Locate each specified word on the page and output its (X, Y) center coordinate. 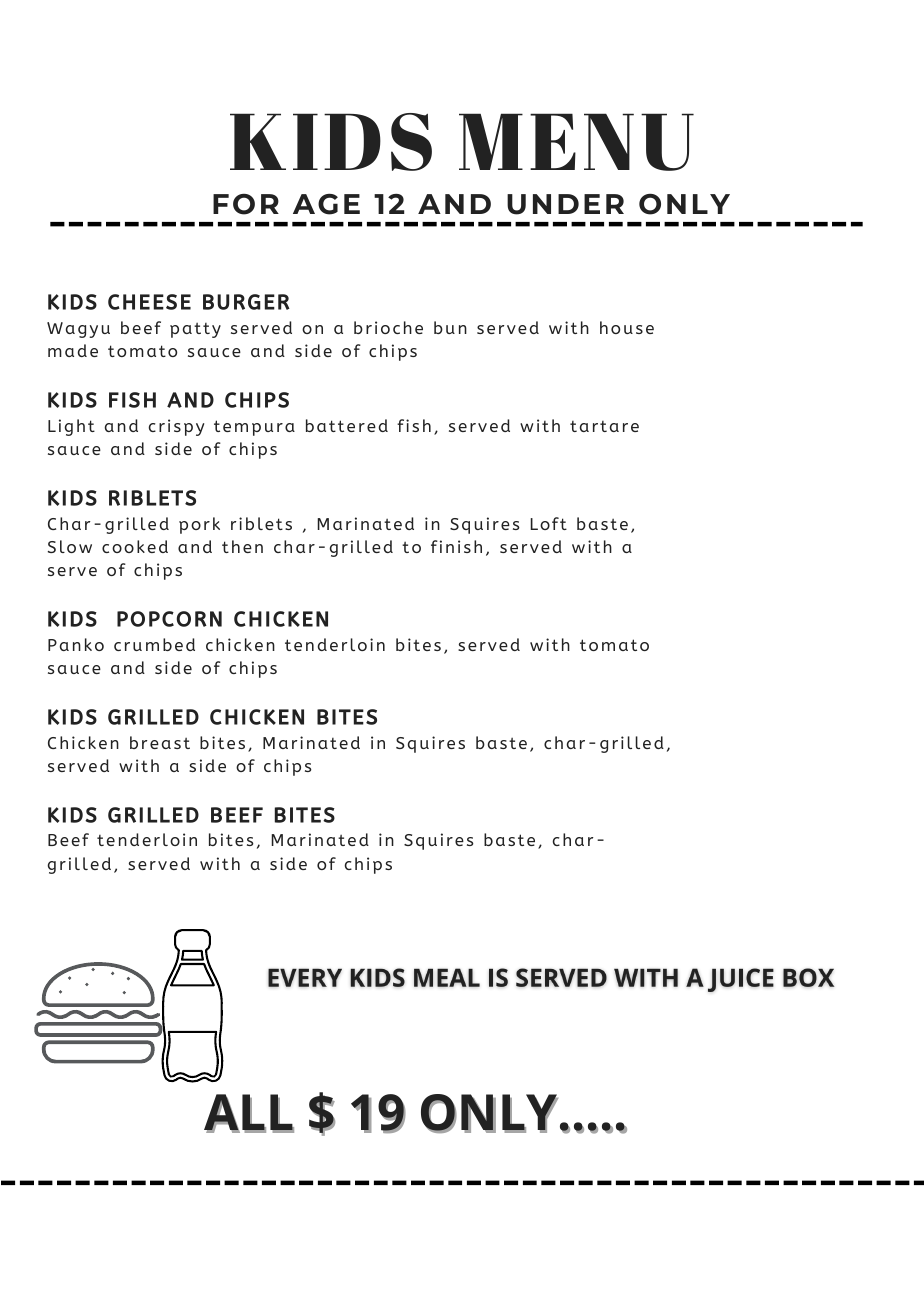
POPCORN (169, 619)
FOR (246, 204)
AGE (326, 204)
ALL (249, 1113)
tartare (604, 426)
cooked (135, 546)
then (242, 546)
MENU (576, 142)
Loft (548, 523)
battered (347, 425)
